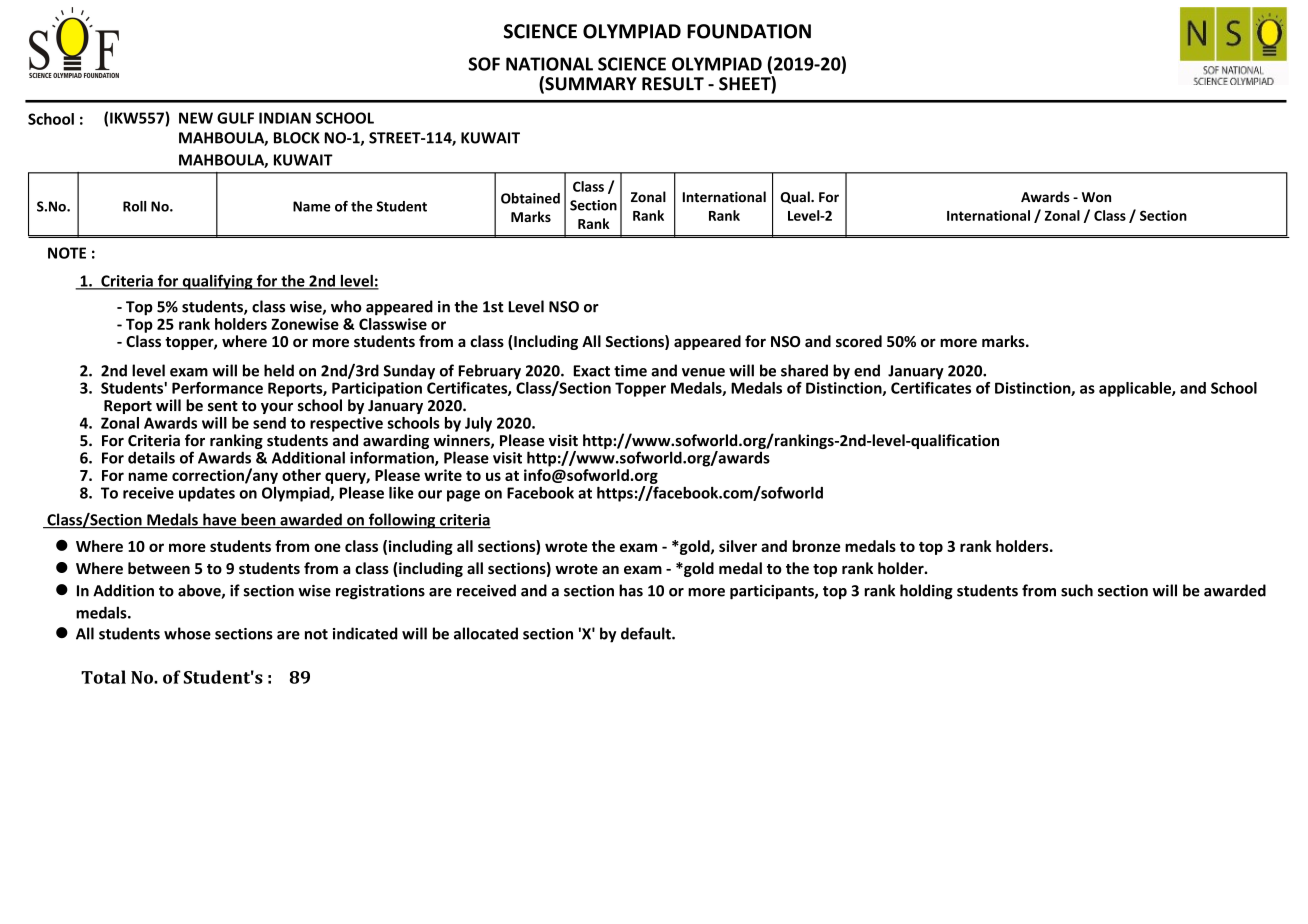 The height and width of the page is (924, 1308). Describe the element at coordinates (749, 31) in the page. I see `FOUNDATION` at that location.
